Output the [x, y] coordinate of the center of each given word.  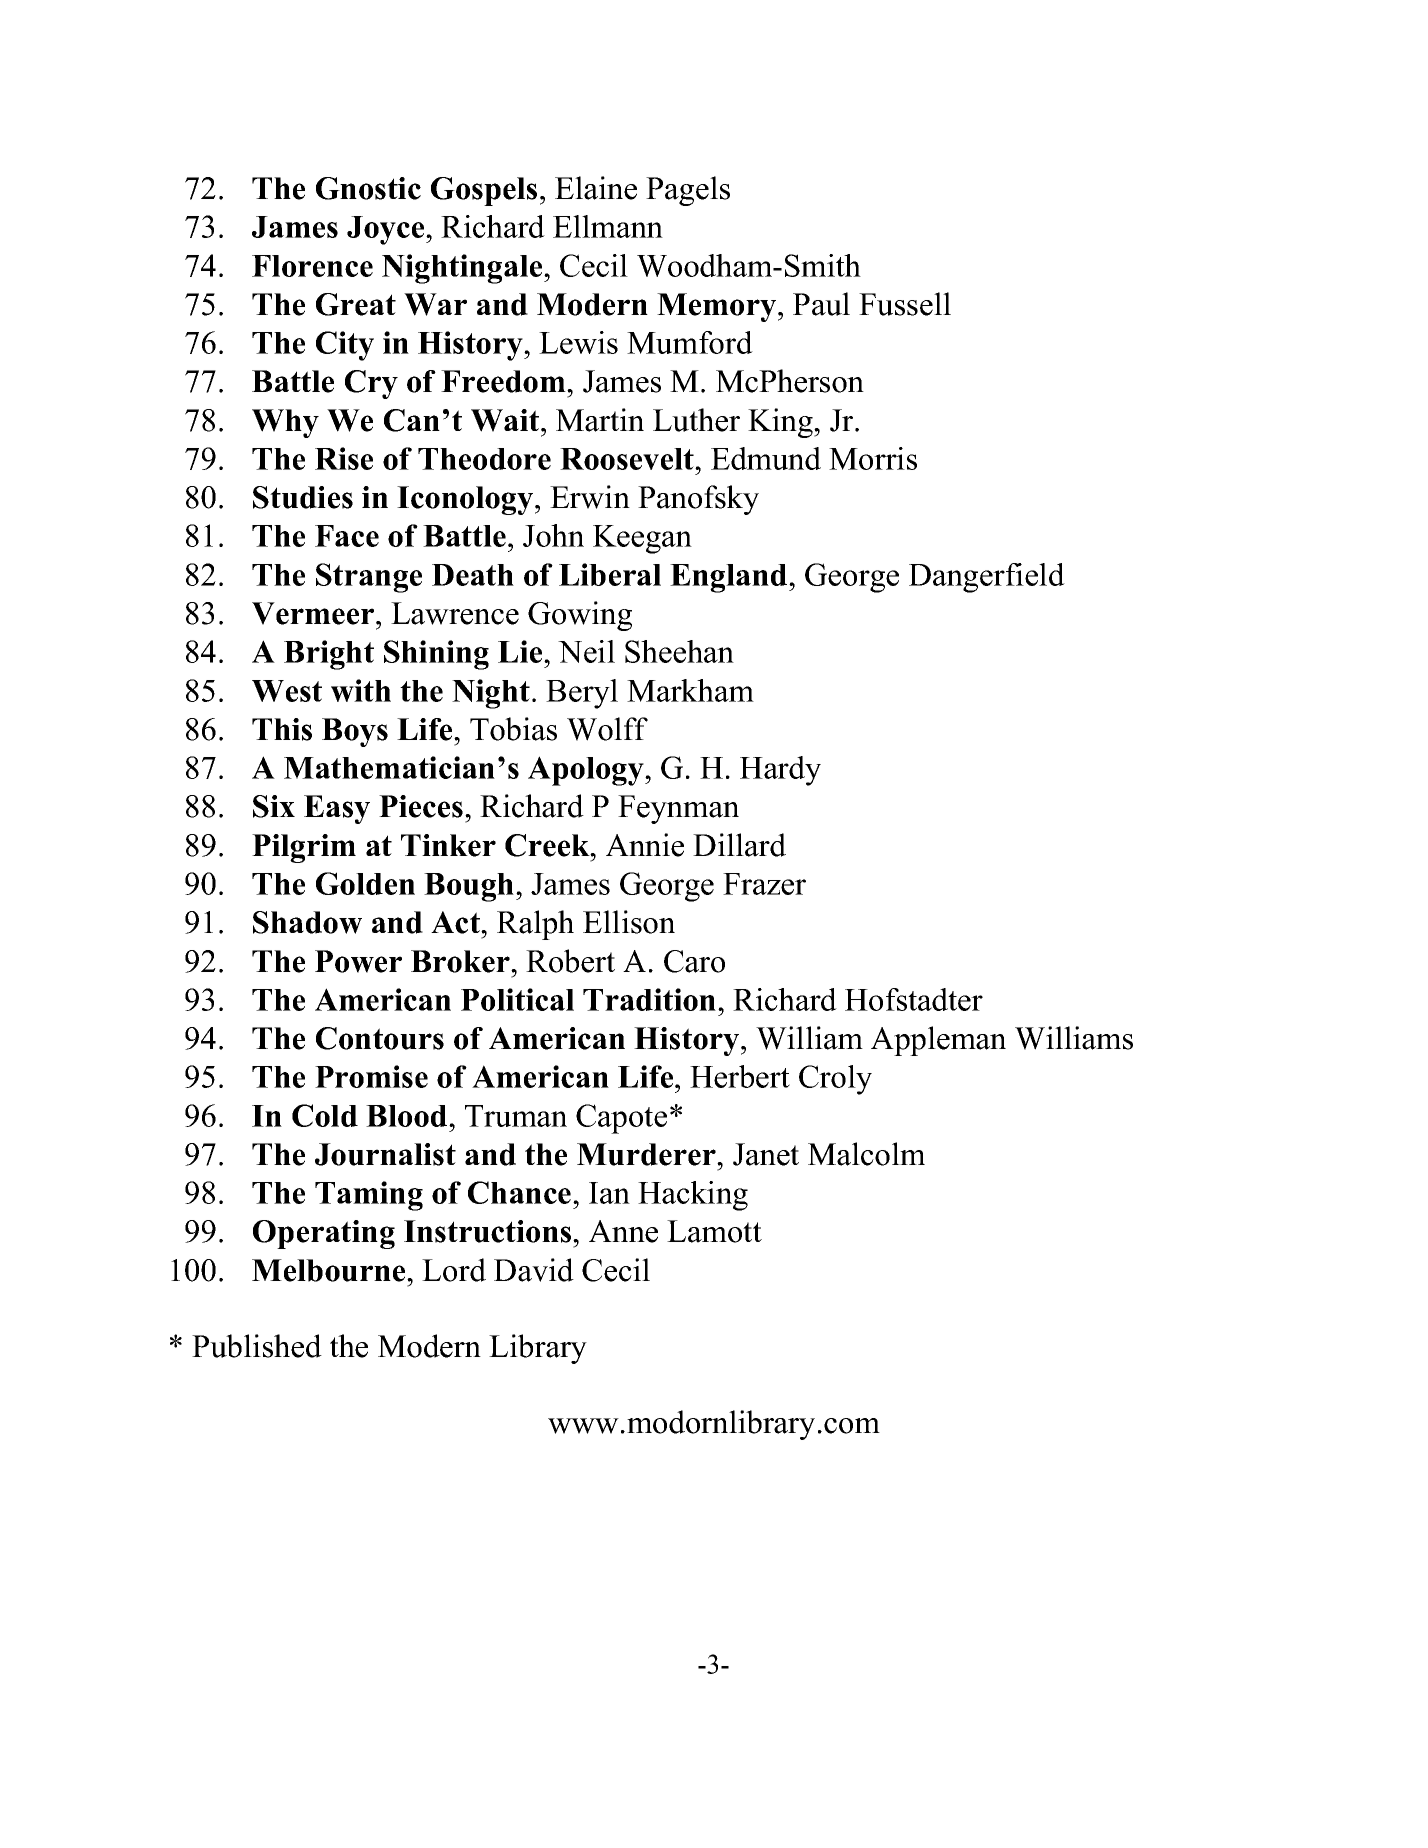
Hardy [780, 771]
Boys [355, 732]
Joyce [387, 230]
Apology [587, 771]
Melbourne [330, 1270]
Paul [821, 304]
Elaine [596, 188]
